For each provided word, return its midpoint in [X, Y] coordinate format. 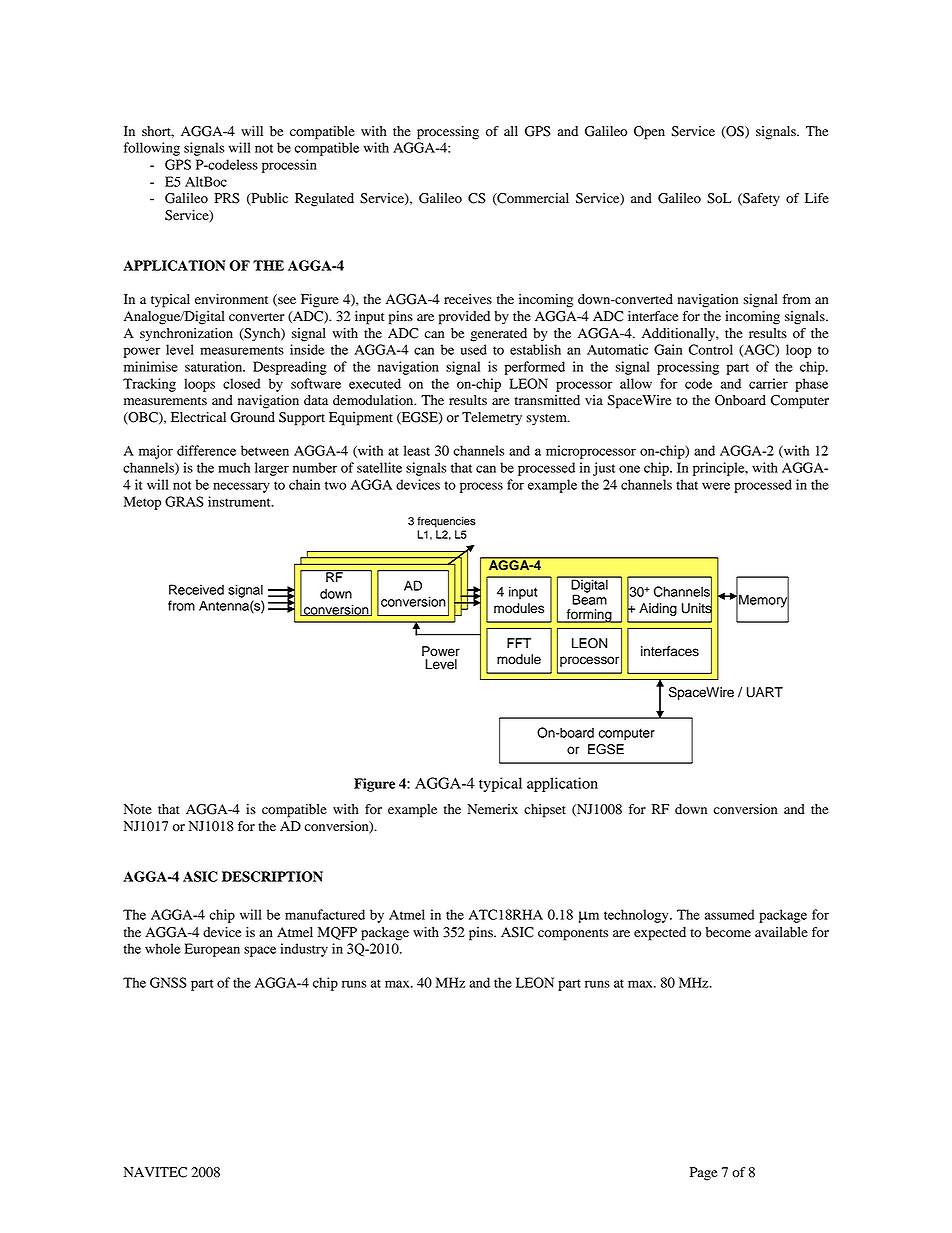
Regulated [324, 200]
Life [817, 198]
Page [703, 1174]
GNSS [168, 982]
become [728, 932]
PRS [227, 198]
